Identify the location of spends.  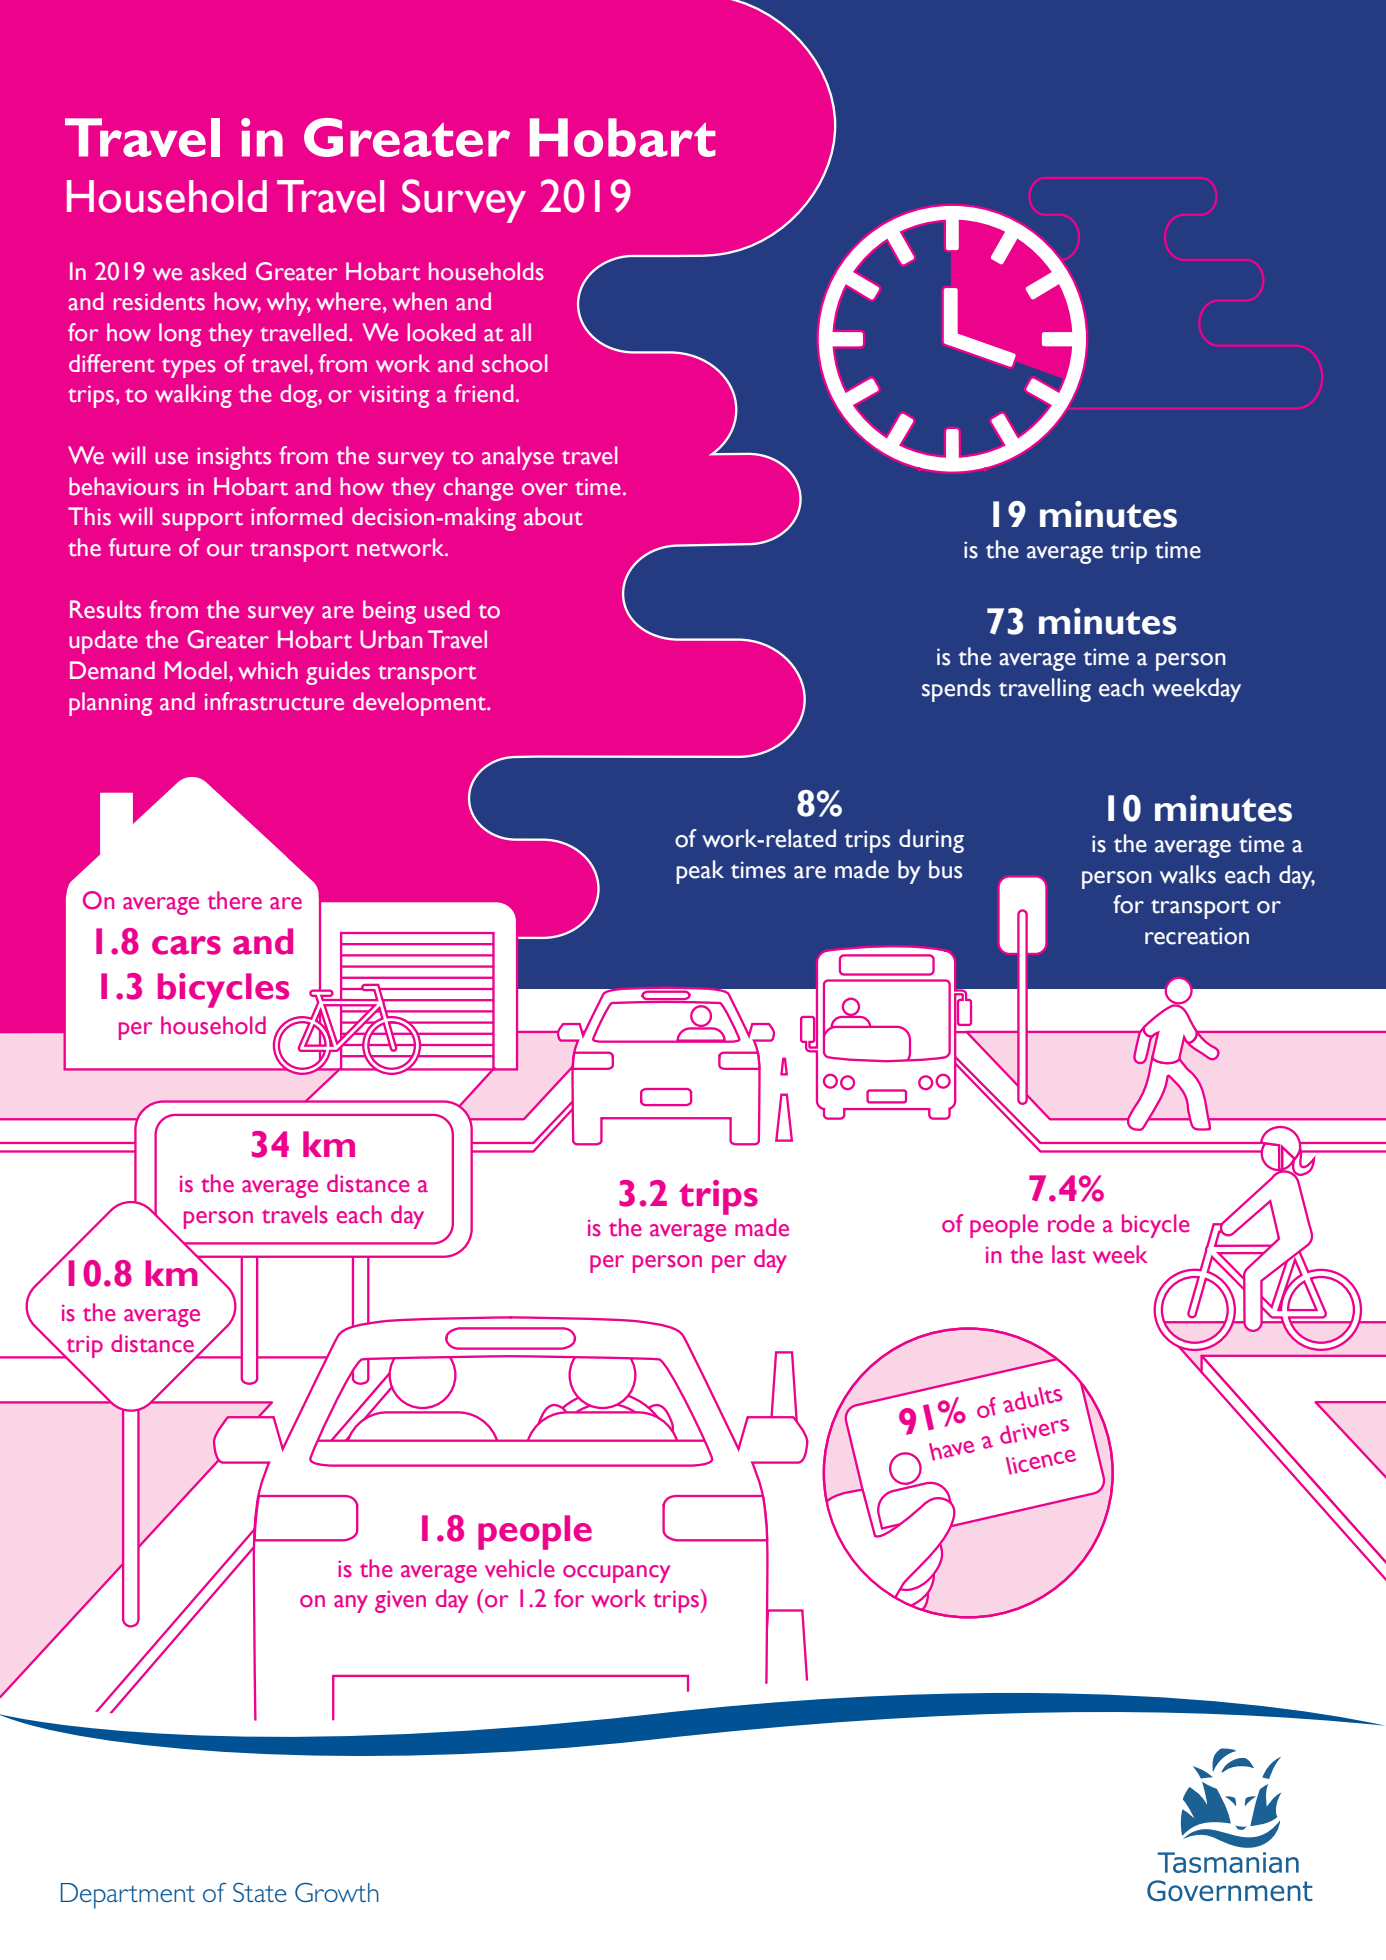
(956, 690).
